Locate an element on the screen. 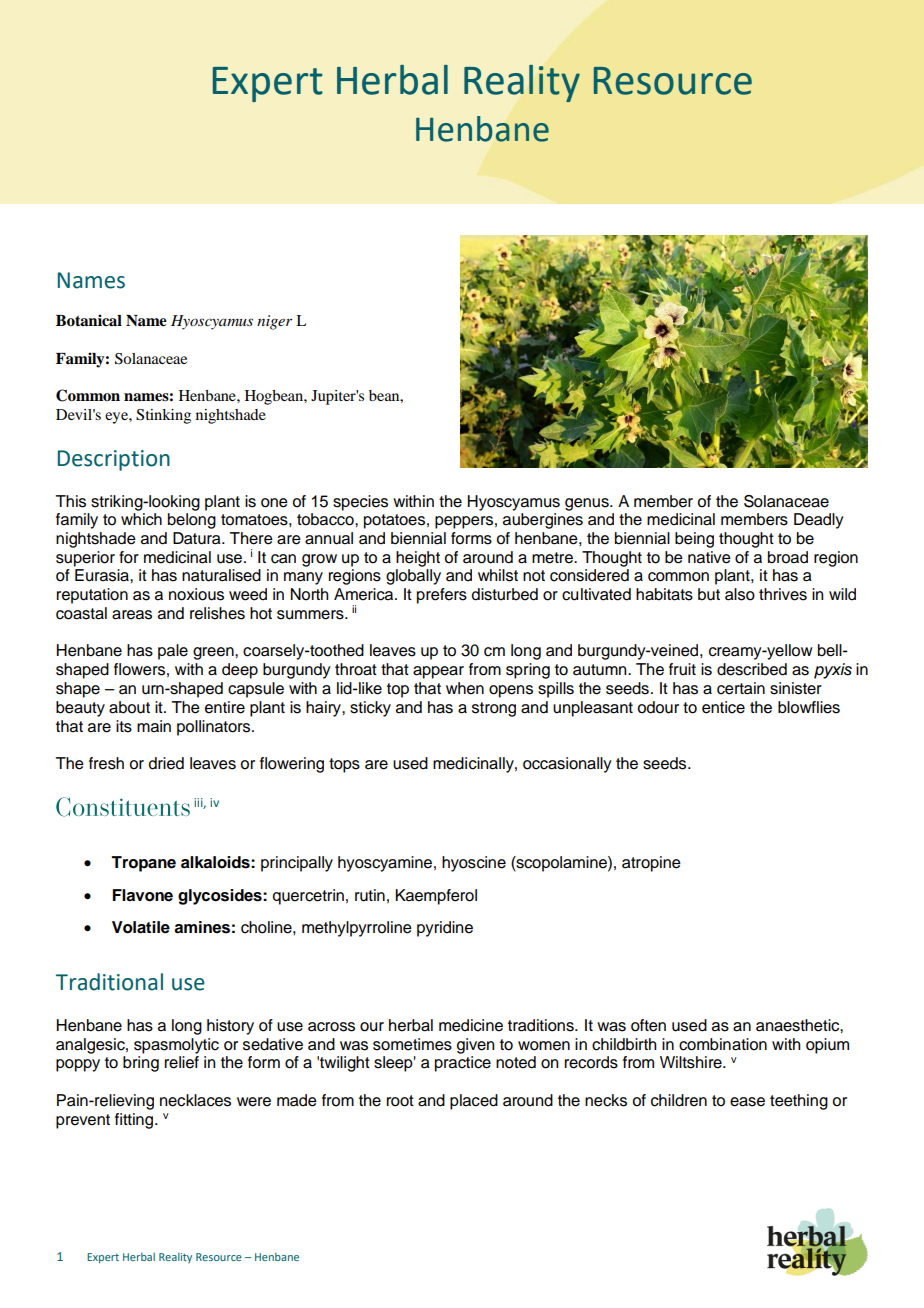  main is located at coordinates (154, 726).
